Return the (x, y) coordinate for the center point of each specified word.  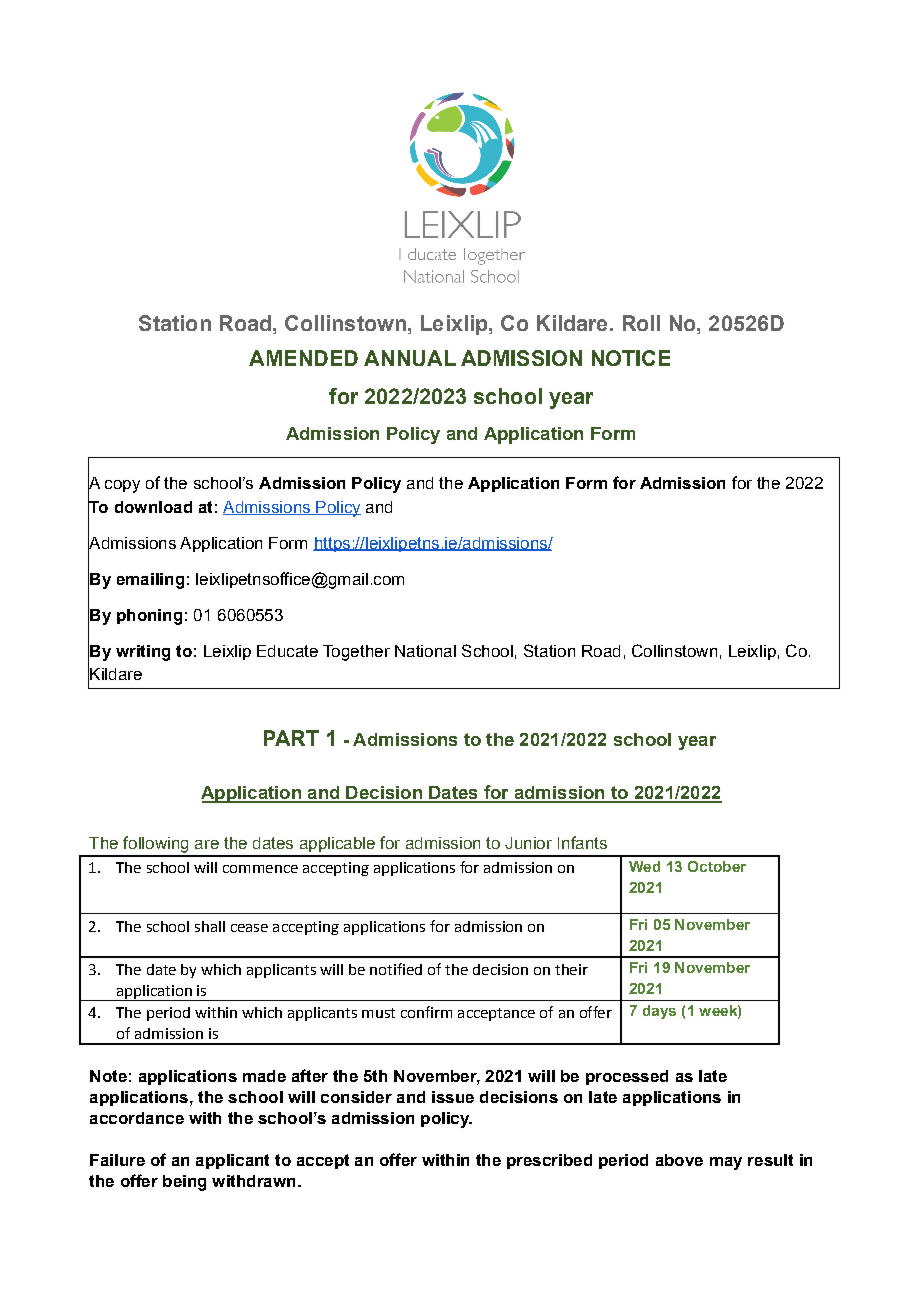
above (679, 1160)
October (717, 866)
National (425, 651)
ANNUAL (410, 358)
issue (453, 1097)
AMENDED (303, 358)
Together (356, 653)
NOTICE (631, 358)
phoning (149, 617)
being (184, 1183)
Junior (528, 843)
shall (210, 926)
